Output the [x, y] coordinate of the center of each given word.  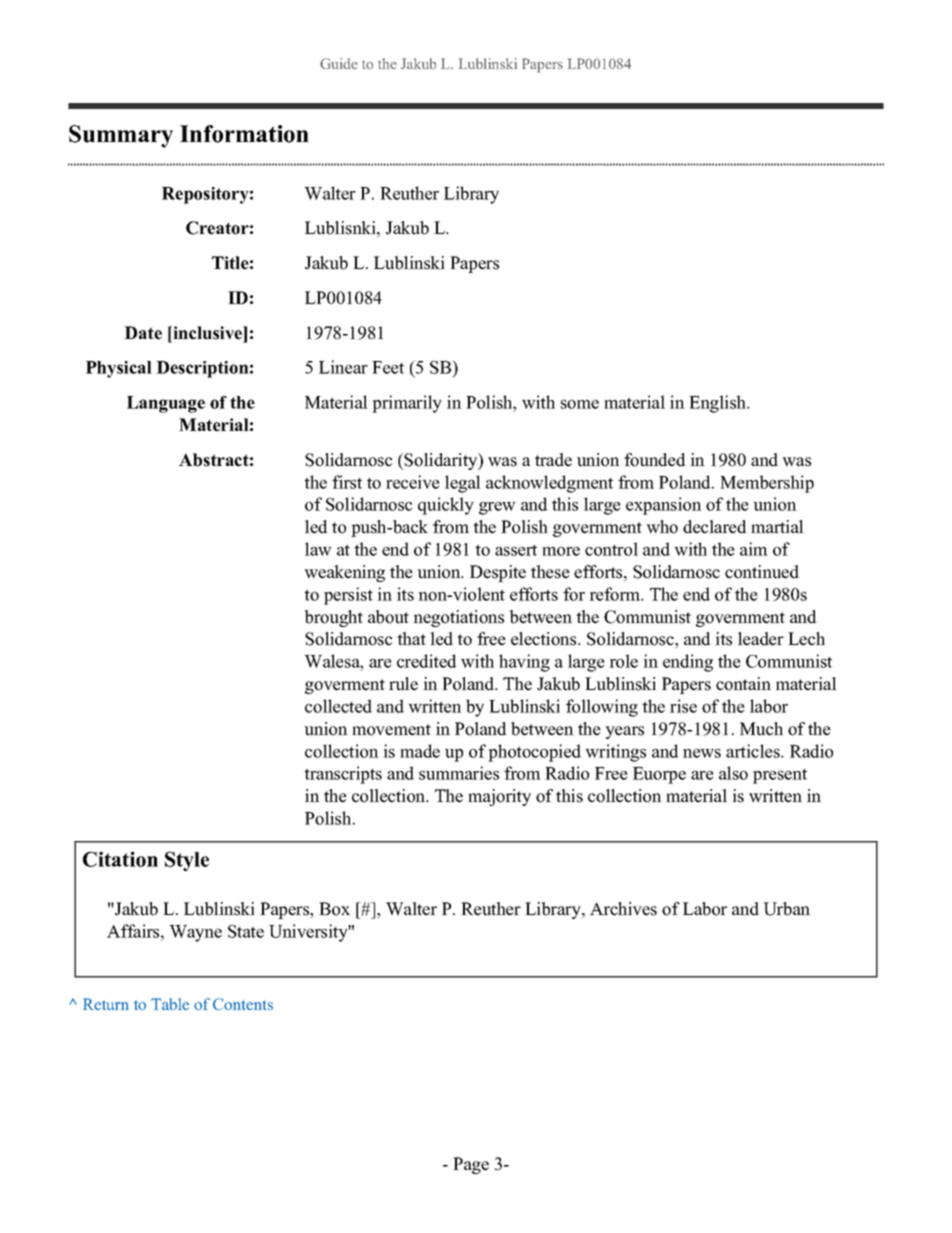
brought [334, 618]
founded [655, 460]
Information [244, 134]
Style [187, 861]
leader [761, 639]
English [719, 404]
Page [471, 1165]
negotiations [458, 618]
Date [143, 333]
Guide [338, 63]
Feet [388, 367]
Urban [786, 909]
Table [170, 1004]
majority [499, 797]
